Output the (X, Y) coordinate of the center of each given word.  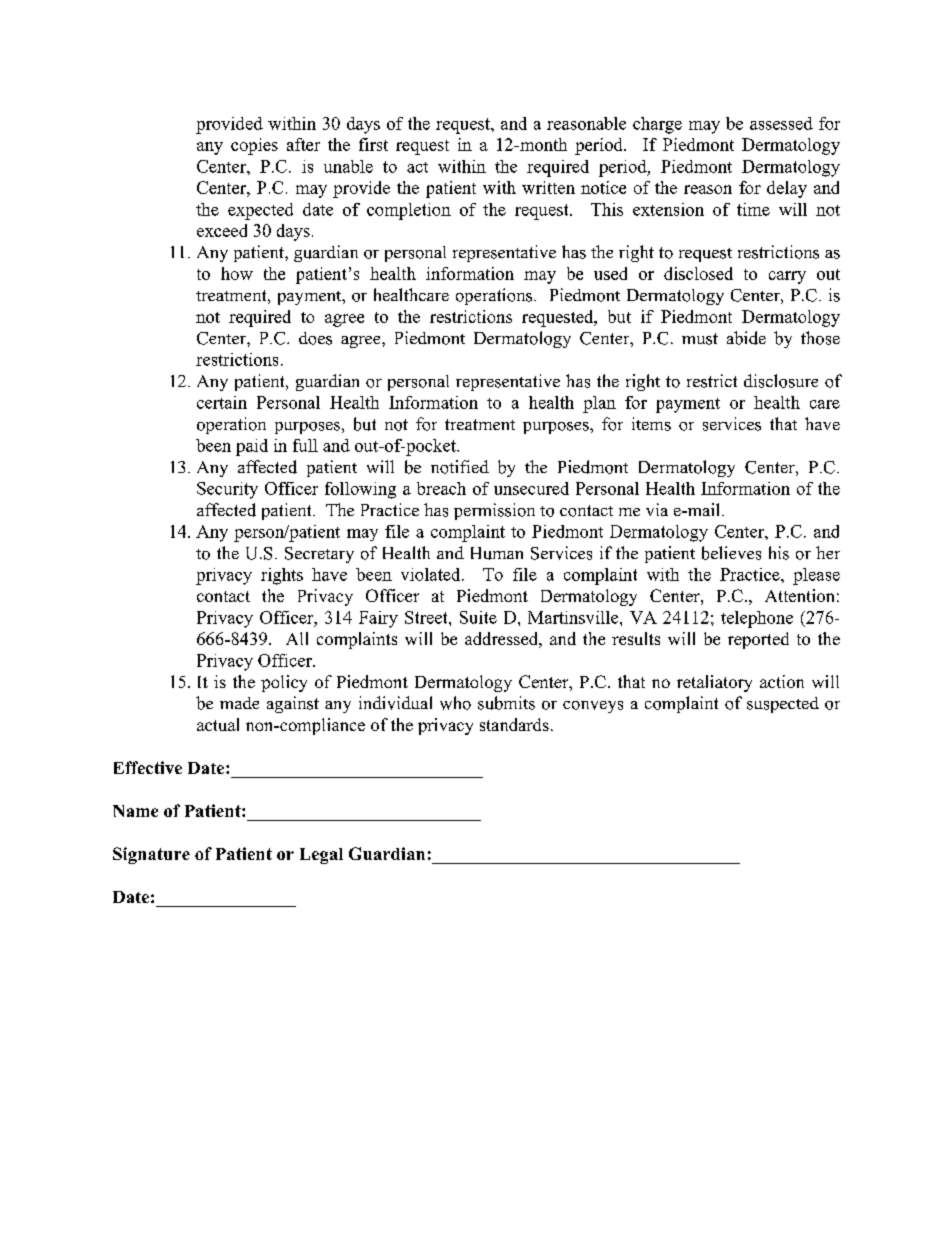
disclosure (781, 381)
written (548, 187)
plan (599, 404)
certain (222, 402)
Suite (478, 617)
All (297, 638)
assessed (781, 123)
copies (254, 146)
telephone (757, 619)
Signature (151, 855)
